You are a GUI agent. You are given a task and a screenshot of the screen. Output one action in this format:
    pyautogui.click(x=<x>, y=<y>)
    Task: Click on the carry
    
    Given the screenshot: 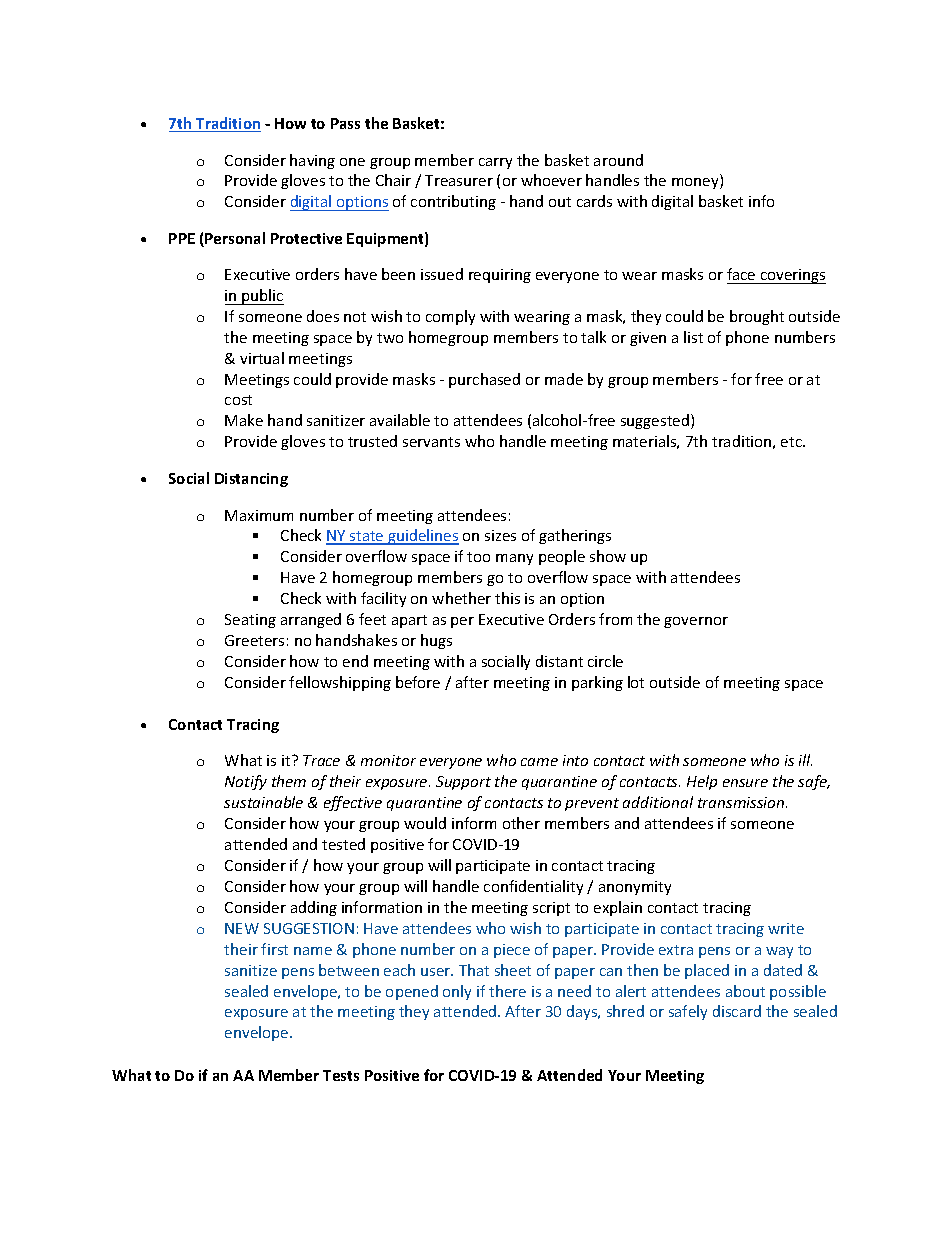 What is the action you would take?
    pyautogui.click(x=495, y=163)
